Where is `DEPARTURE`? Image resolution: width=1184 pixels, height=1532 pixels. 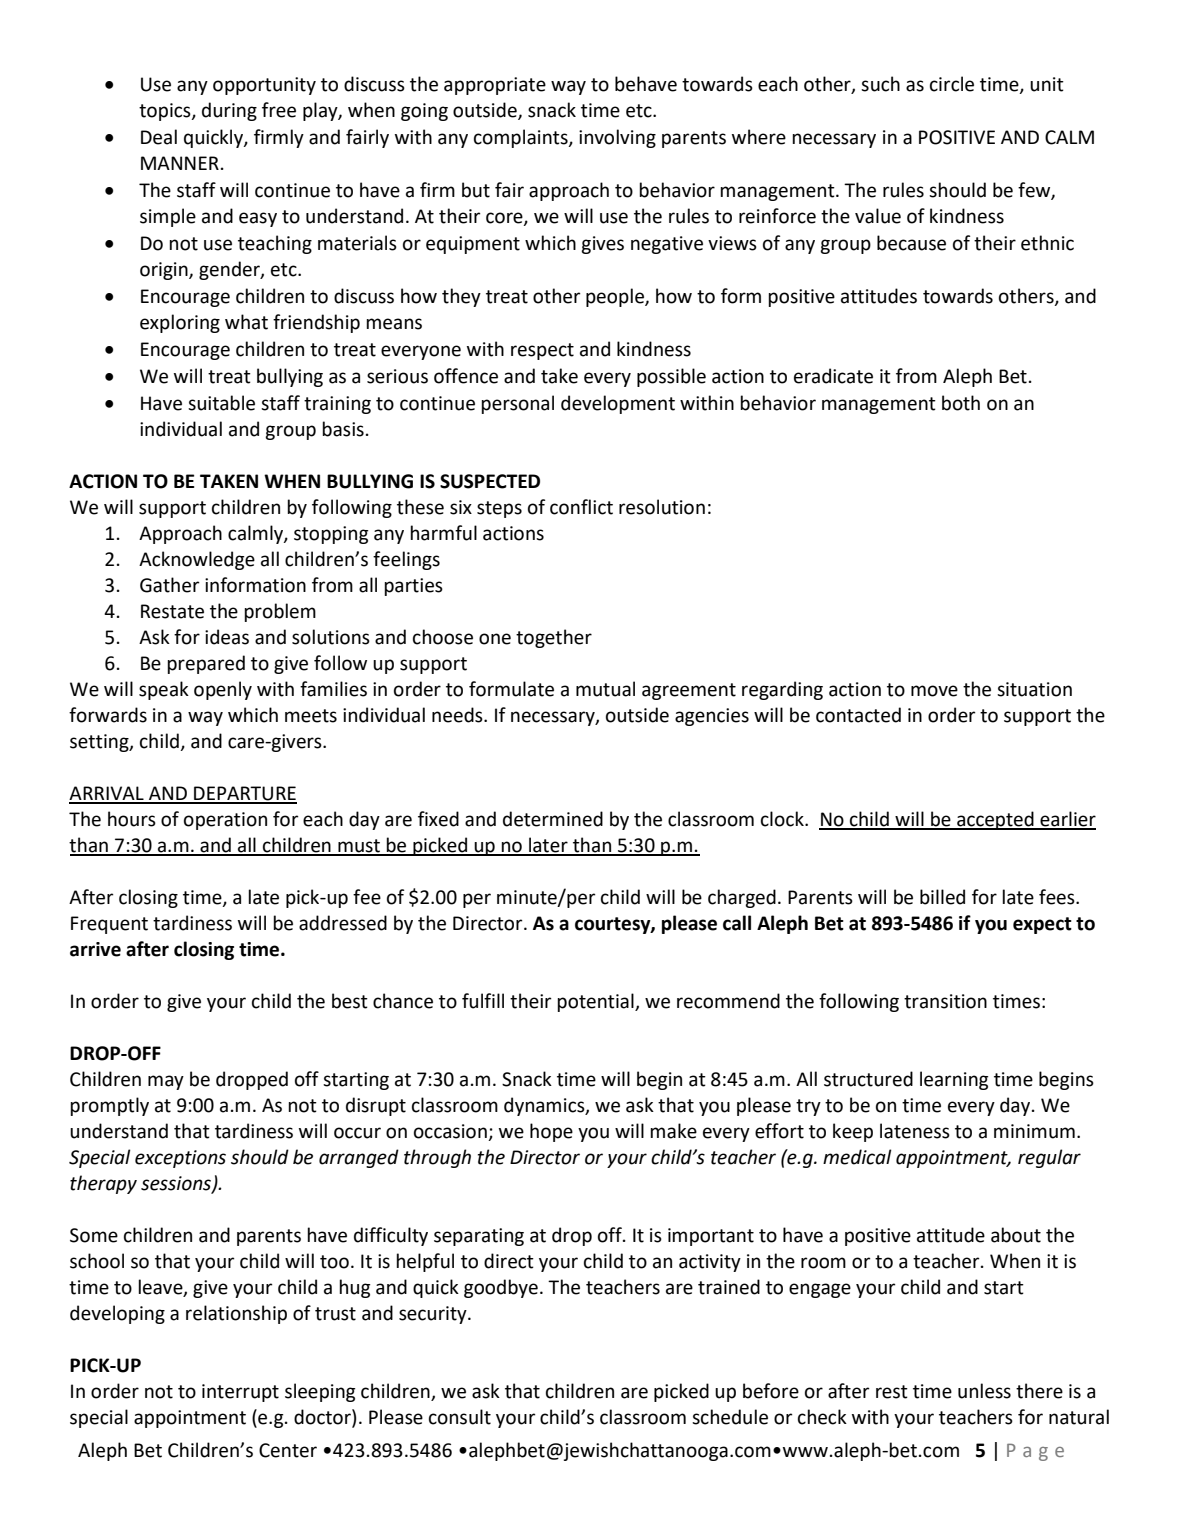
DEPARTURE is located at coordinates (244, 794).
